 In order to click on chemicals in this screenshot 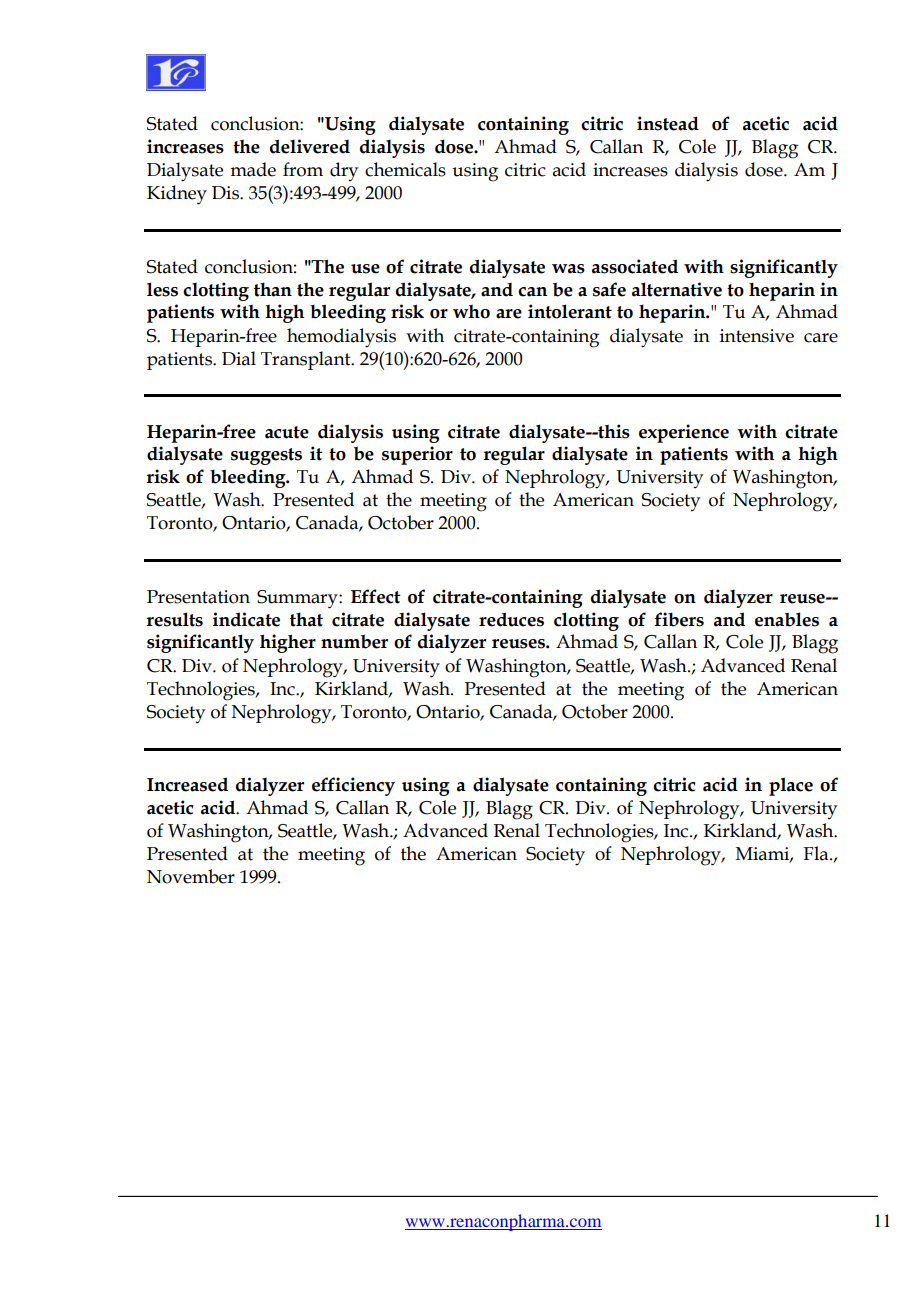, I will do `click(405, 169)`.
